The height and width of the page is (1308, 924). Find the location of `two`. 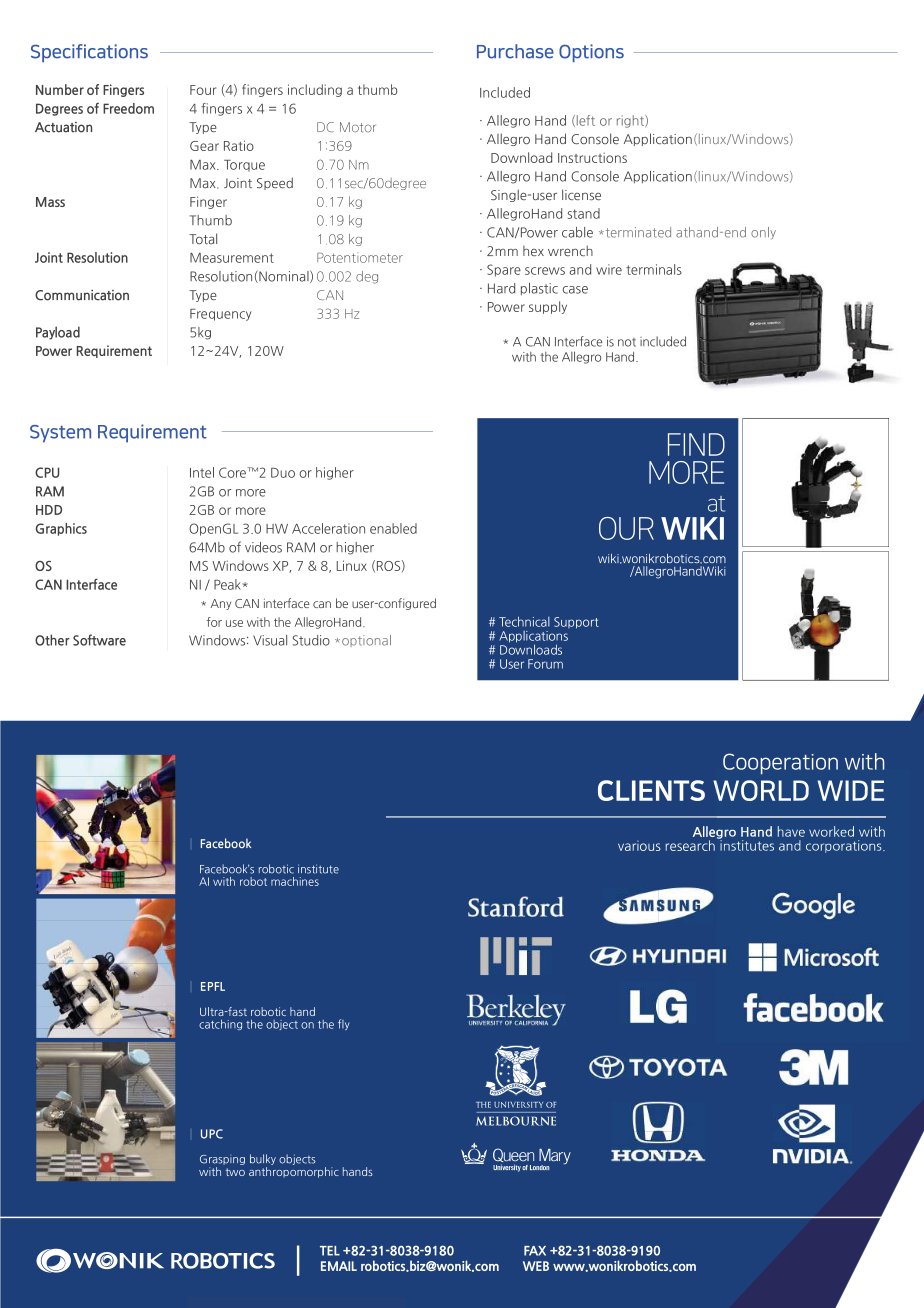

two is located at coordinates (235, 1172).
